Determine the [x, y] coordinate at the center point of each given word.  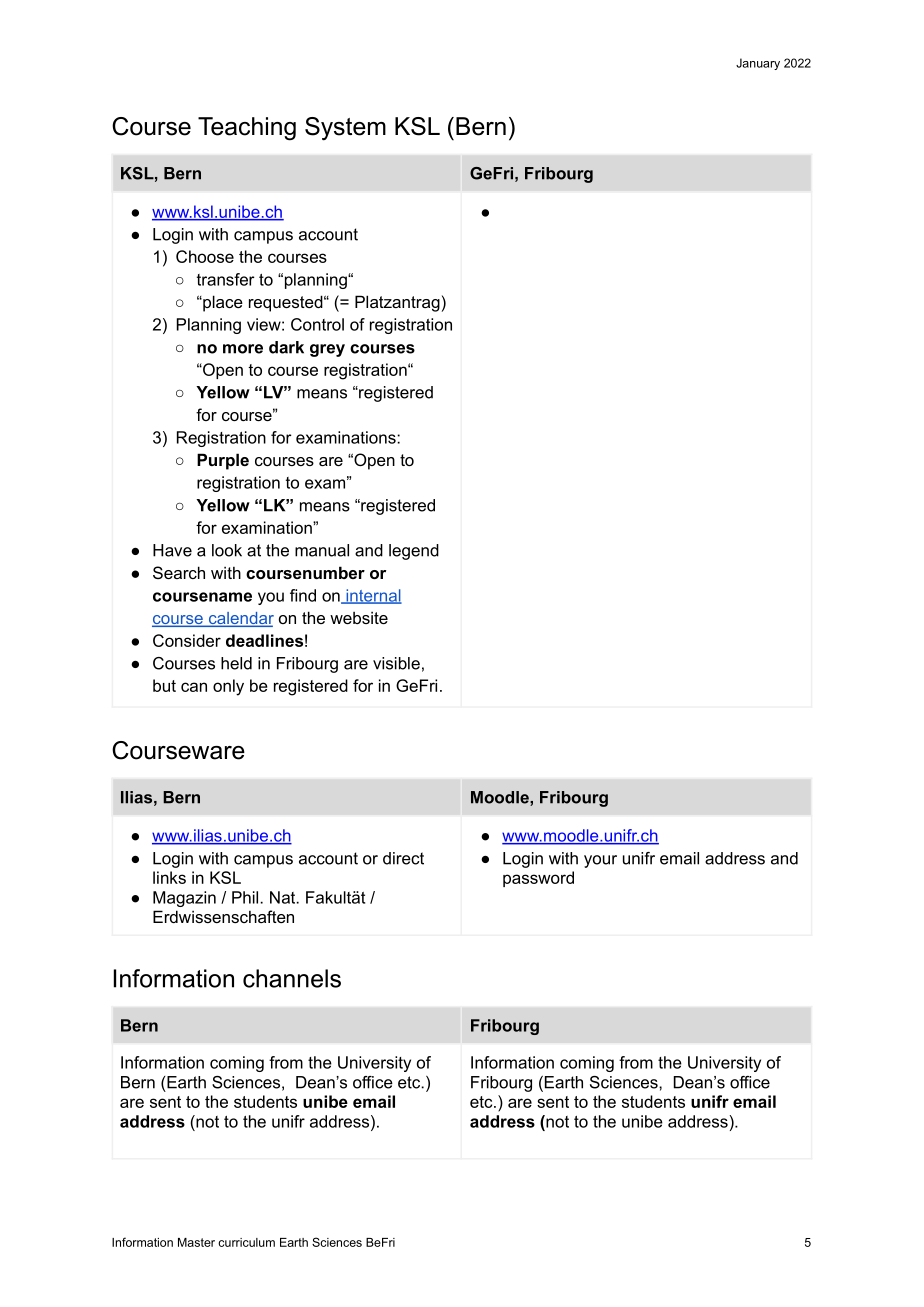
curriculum [246, 1242]
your [600, 861]
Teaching [247, 129]
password [538, 879]
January [758, 64]
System [345, 129]
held [236, 663]
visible [396, 663]
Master [196, 1242]
